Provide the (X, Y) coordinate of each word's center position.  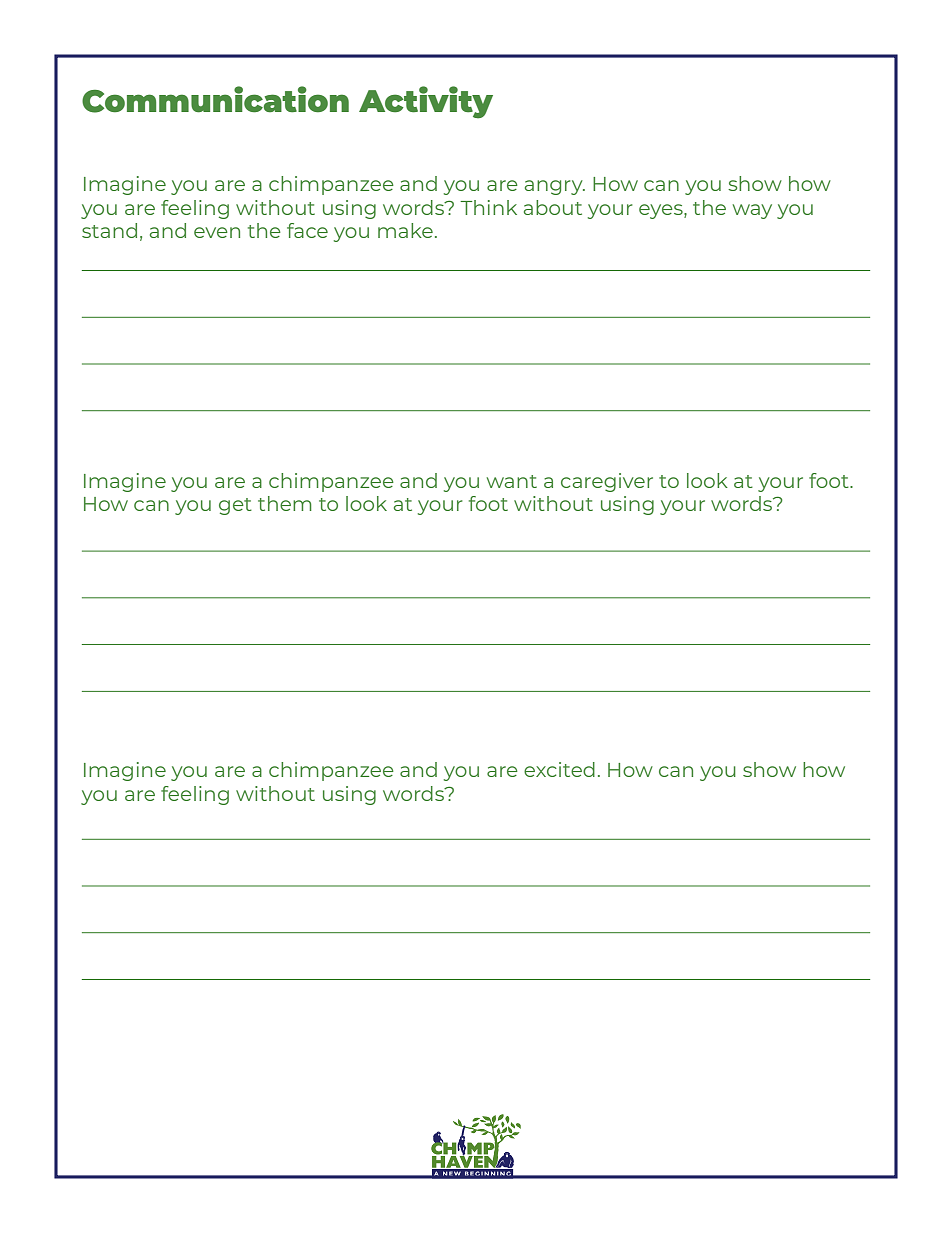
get (235, 506)
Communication (215, 99)
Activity (426, 102)
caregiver (607, 482)
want (512, 481)
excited (559, 769)
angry (555, 187)
